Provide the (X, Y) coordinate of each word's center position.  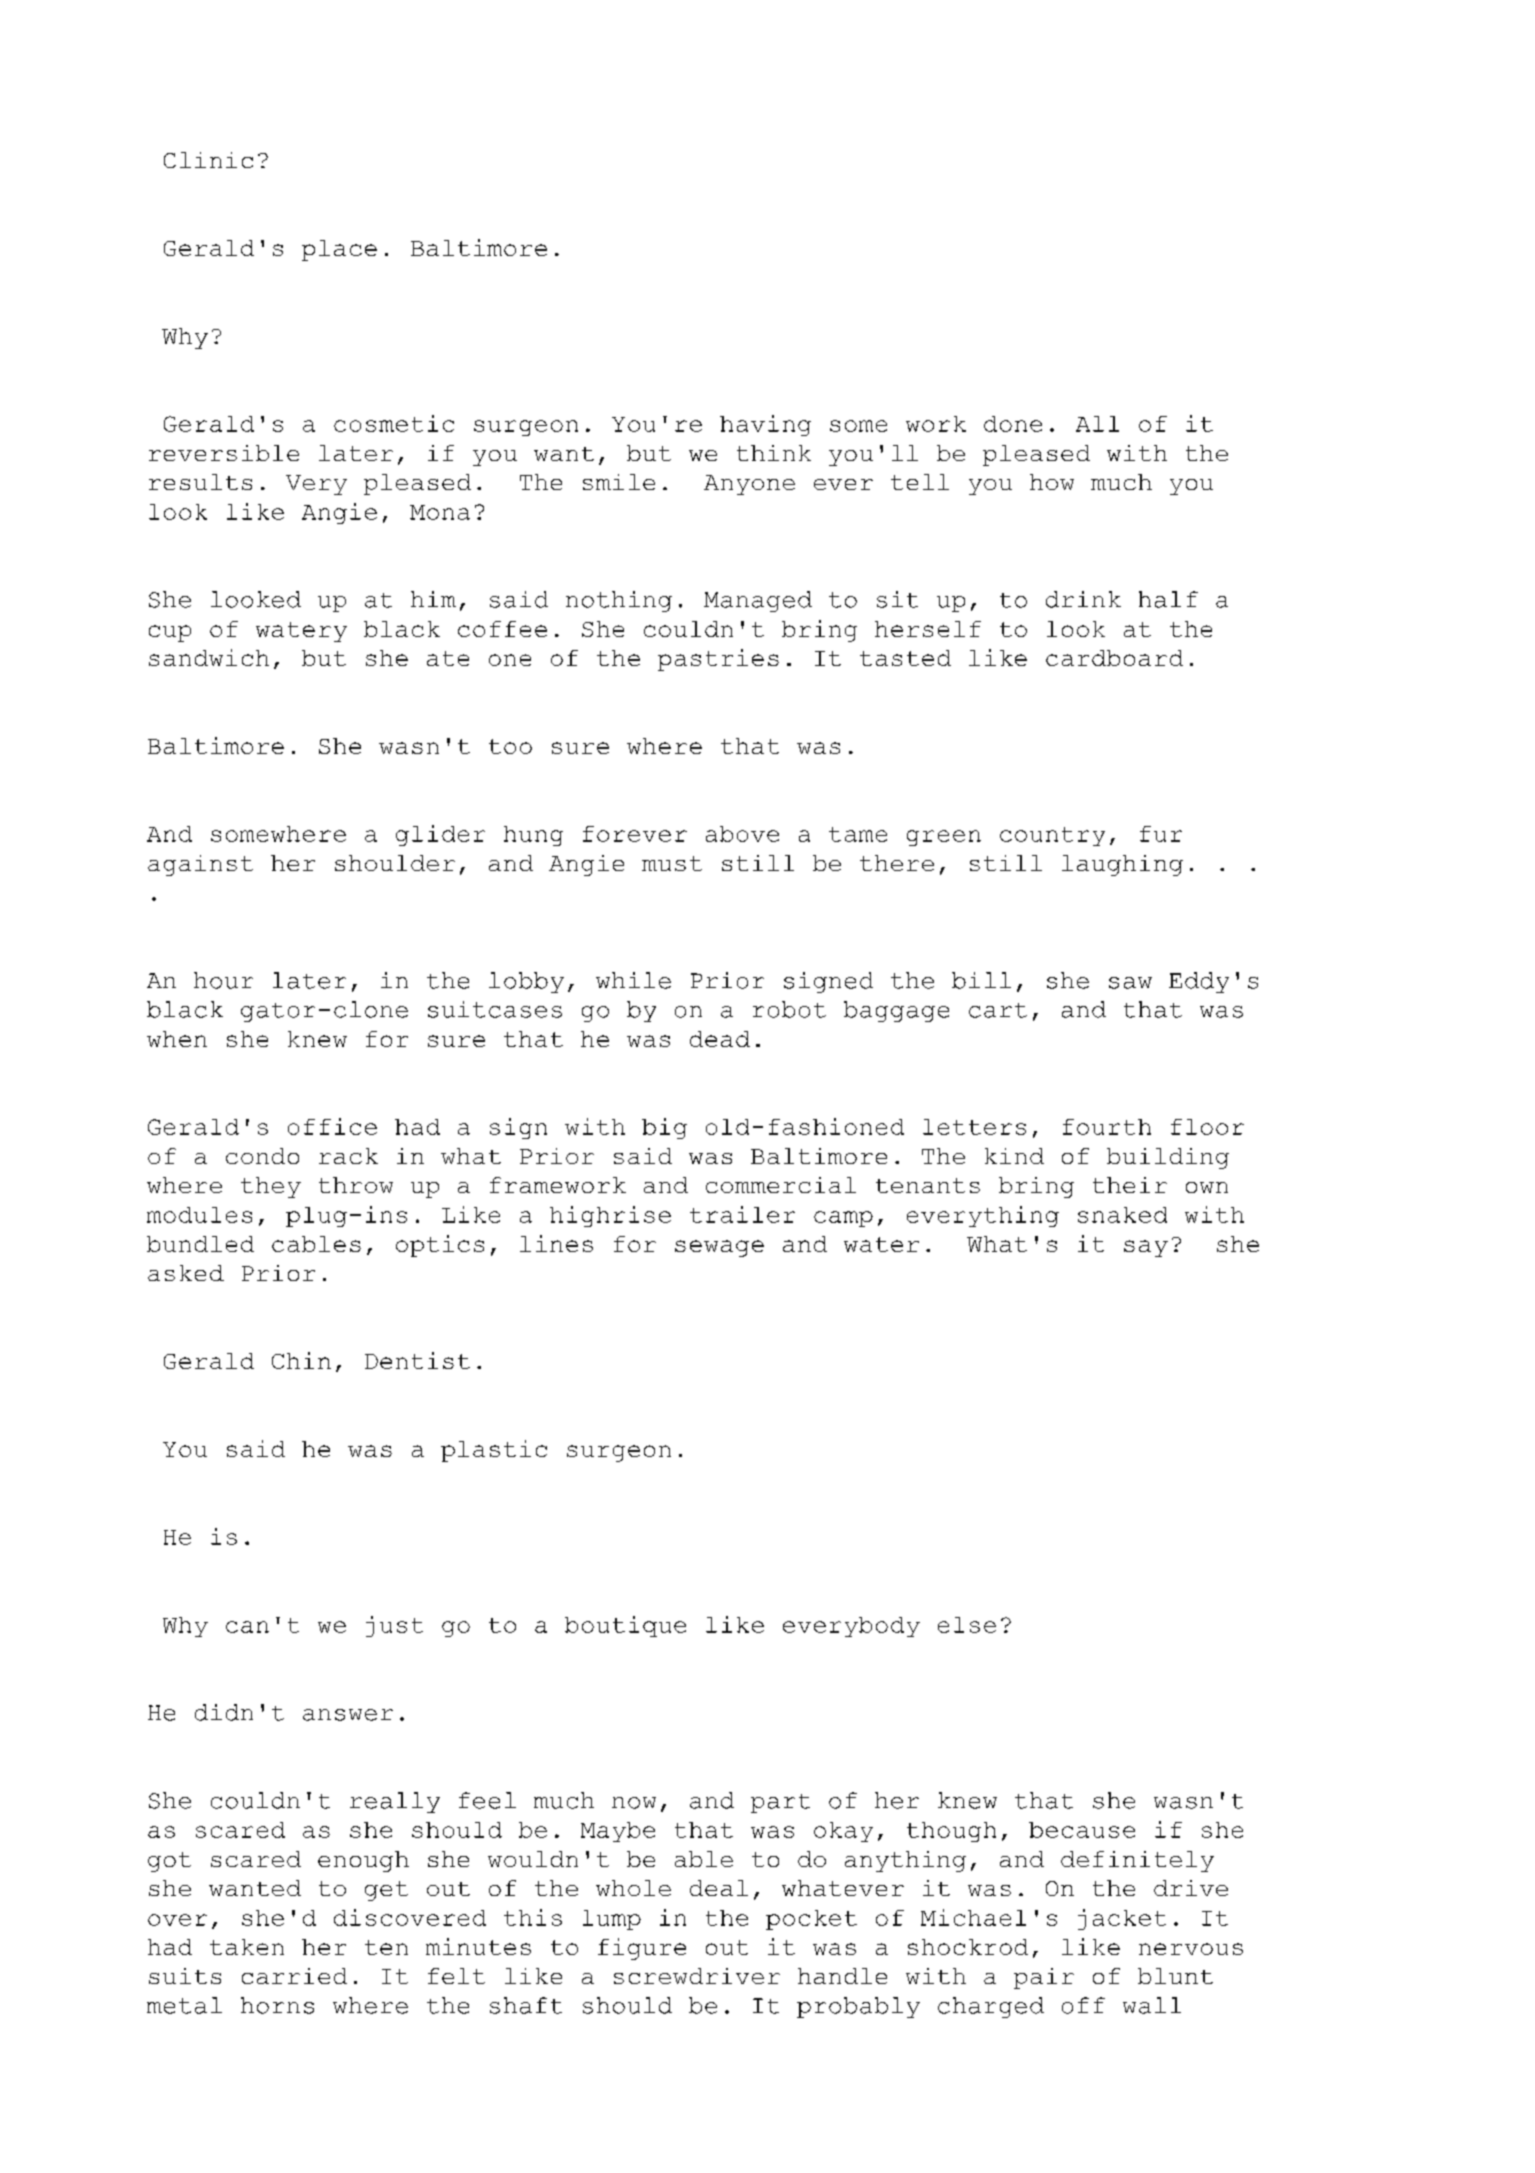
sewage (719, 1248)
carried (294, 1976)
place (339, 250)
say (1146, 1248)
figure (642, 1949)
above (742, 834)
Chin (301, 1360)
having (765, 425)
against (200, 865)
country (1052, 836)
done (1013, 424)
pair (1044, 1978)
